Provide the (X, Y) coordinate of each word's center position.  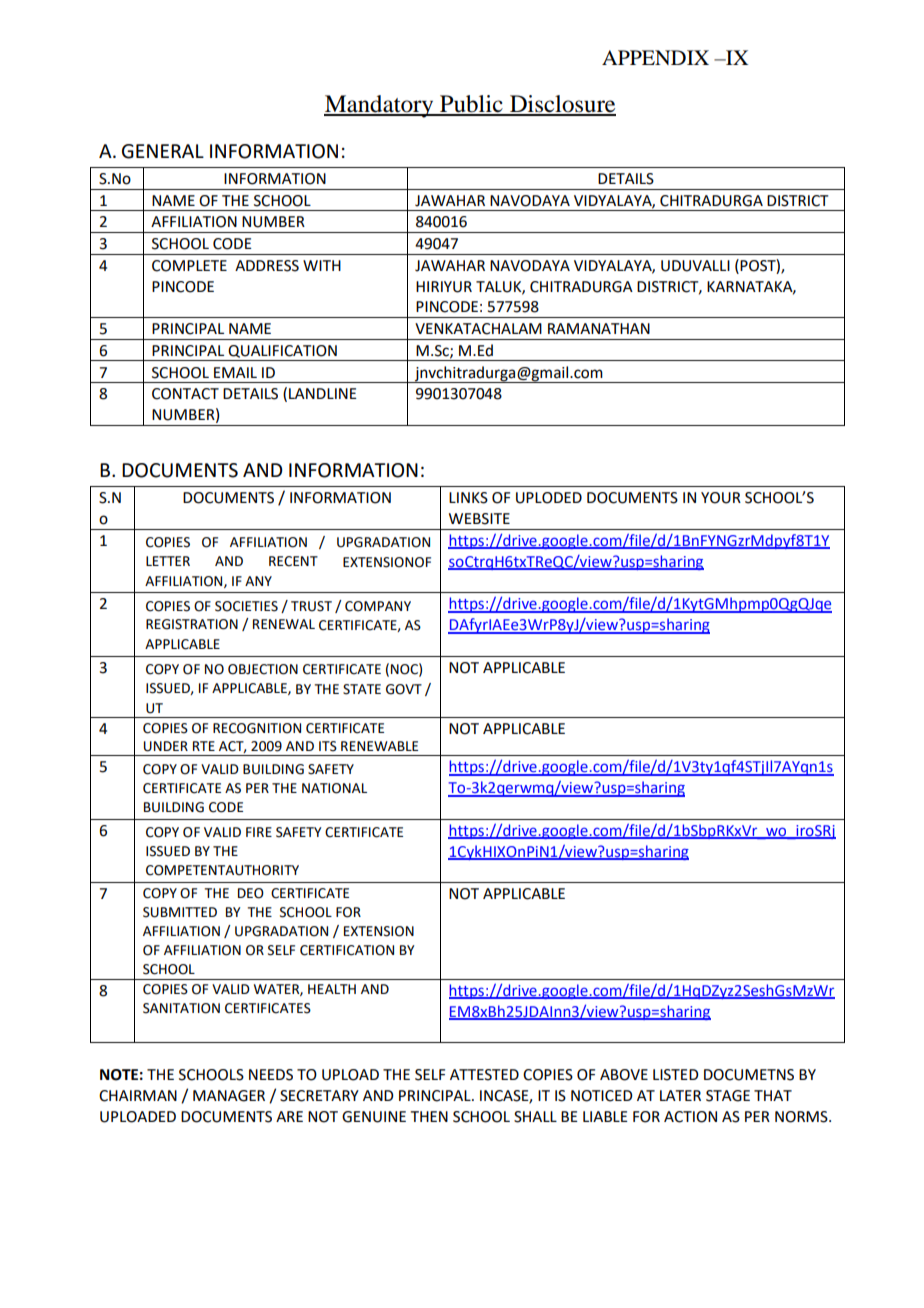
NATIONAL (334, 788)
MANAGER (229, 1096)
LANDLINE (323, 393)
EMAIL (235, 372)
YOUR (721, 498)
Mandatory (380, 106)
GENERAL (163, 151)
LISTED (676, 1075)
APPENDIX (655, 57)
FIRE (259, 832)
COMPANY (378, 606)
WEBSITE (479, 519)
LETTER (168, 561)
